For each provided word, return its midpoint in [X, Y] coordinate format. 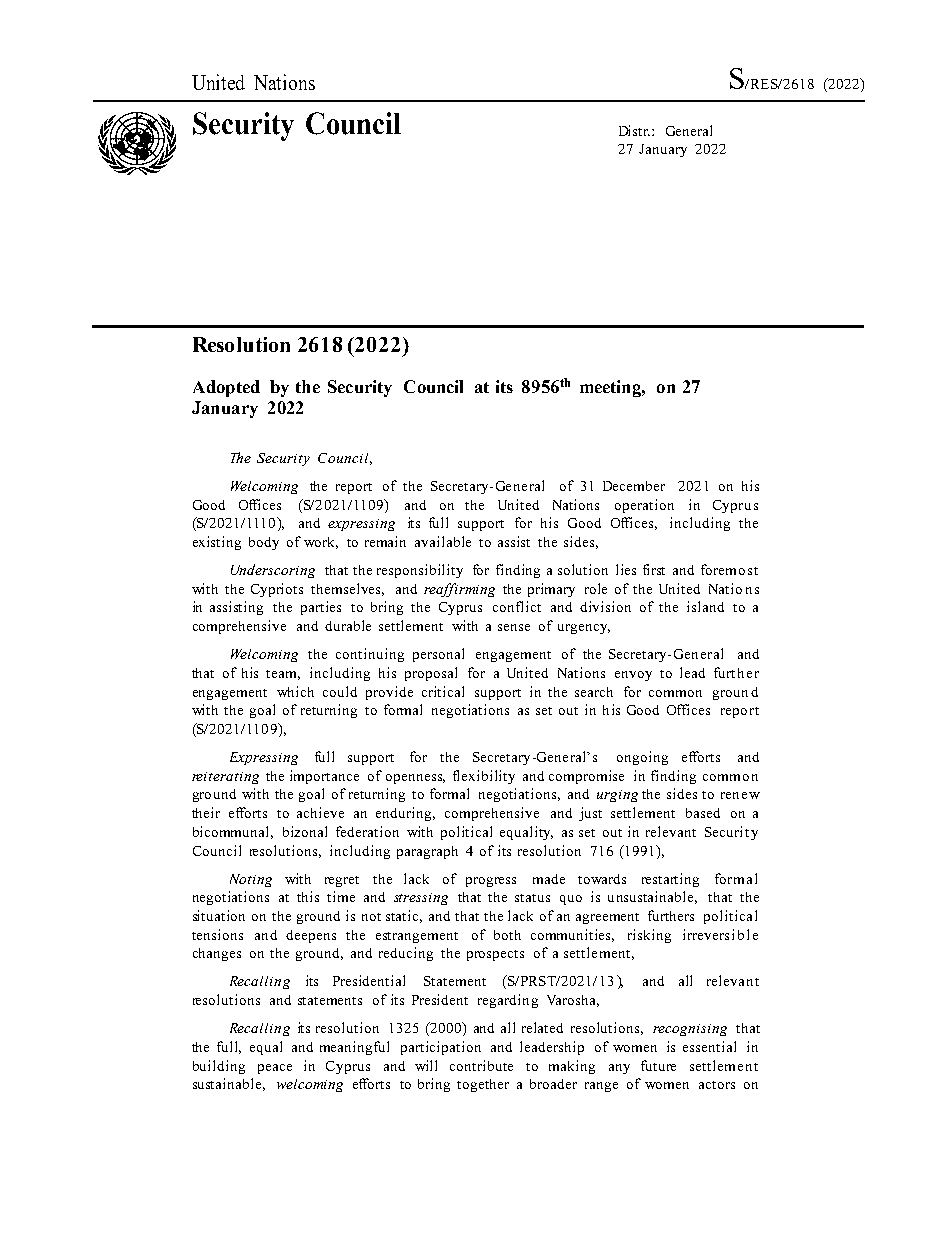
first [654, 569]
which [295, 691]
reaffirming [459, 590]
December [634, 486]
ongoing [642, 758]
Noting [251, 880]
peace [275, 1069]
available [443, 541]
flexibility [484, 777]
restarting [670, 880]
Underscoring [273, 571]
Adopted [226, 388]
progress [491, 882]
